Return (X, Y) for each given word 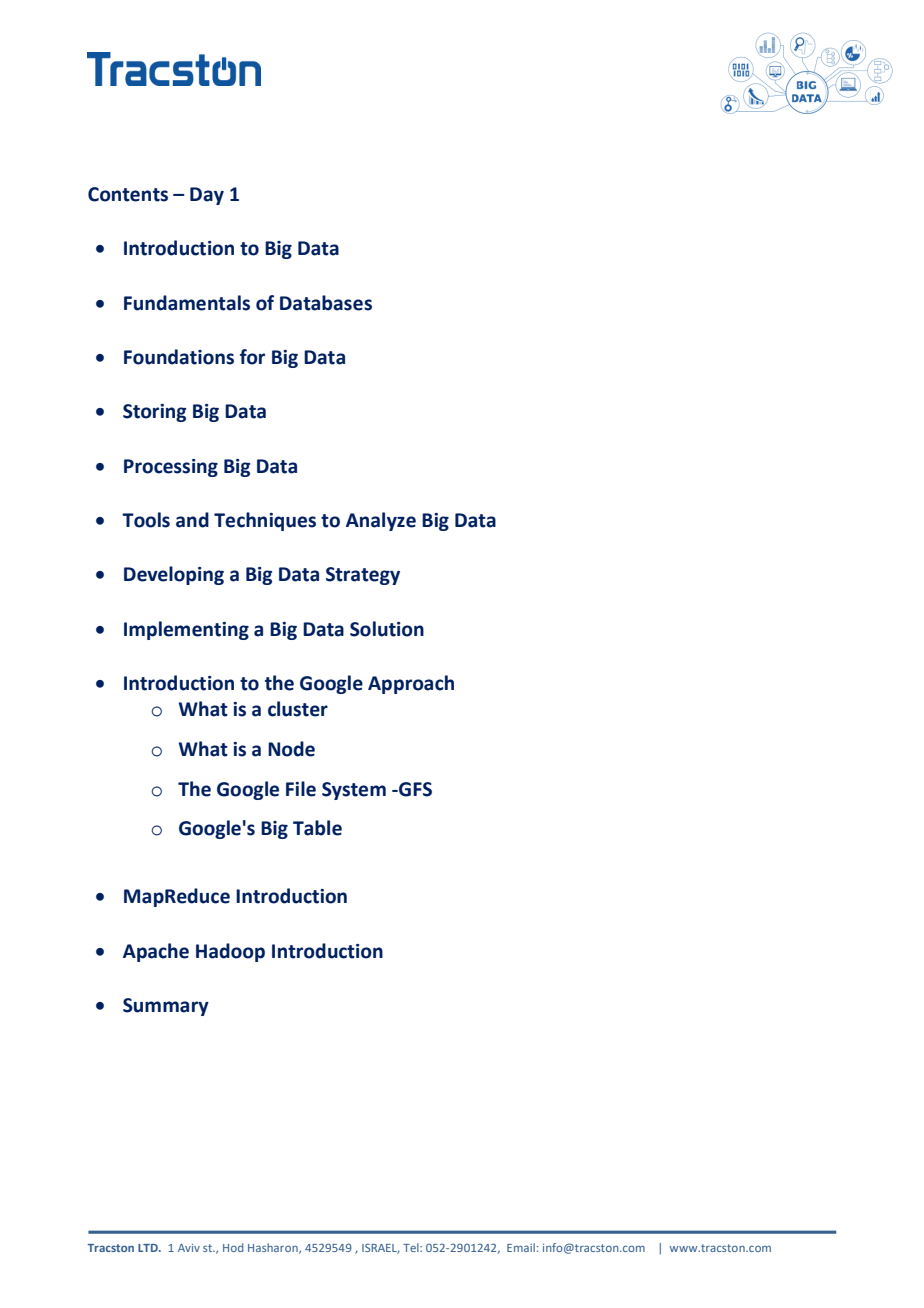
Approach (411, 684)
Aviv (189, 1248)
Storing (154, 413)
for (252, 357)
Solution (387, 629)
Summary (166, 1007)
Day (207, 196)
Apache (156, 952)
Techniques (265, 521)
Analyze (381, 521)
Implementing (186, 630)
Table (317, 828)
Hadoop (230, 952)
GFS (414, 789)
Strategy (363, 576)
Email (521, 1247)
